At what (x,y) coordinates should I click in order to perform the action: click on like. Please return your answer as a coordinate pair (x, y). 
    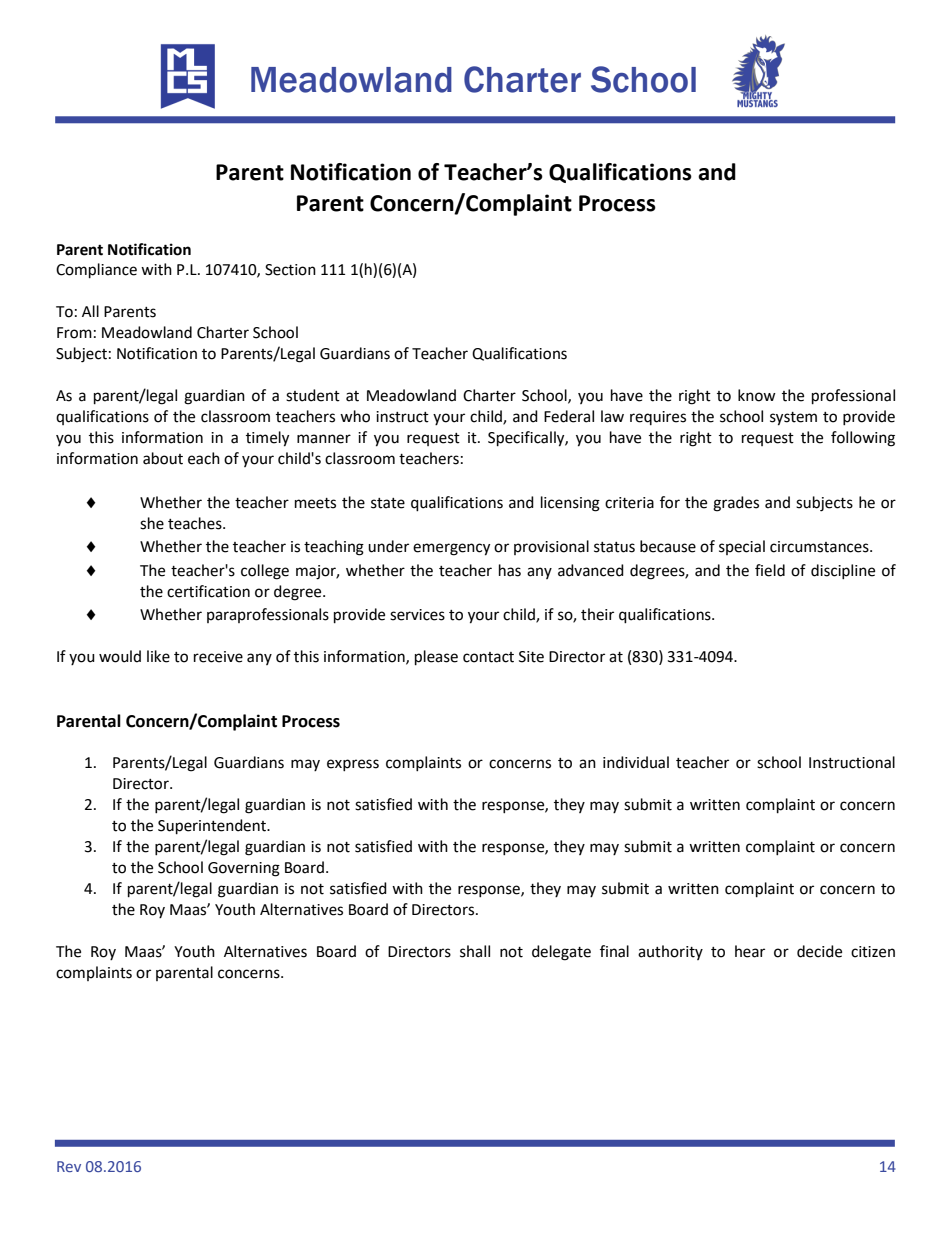
    Looking at the image, I should click on (158, 656).
